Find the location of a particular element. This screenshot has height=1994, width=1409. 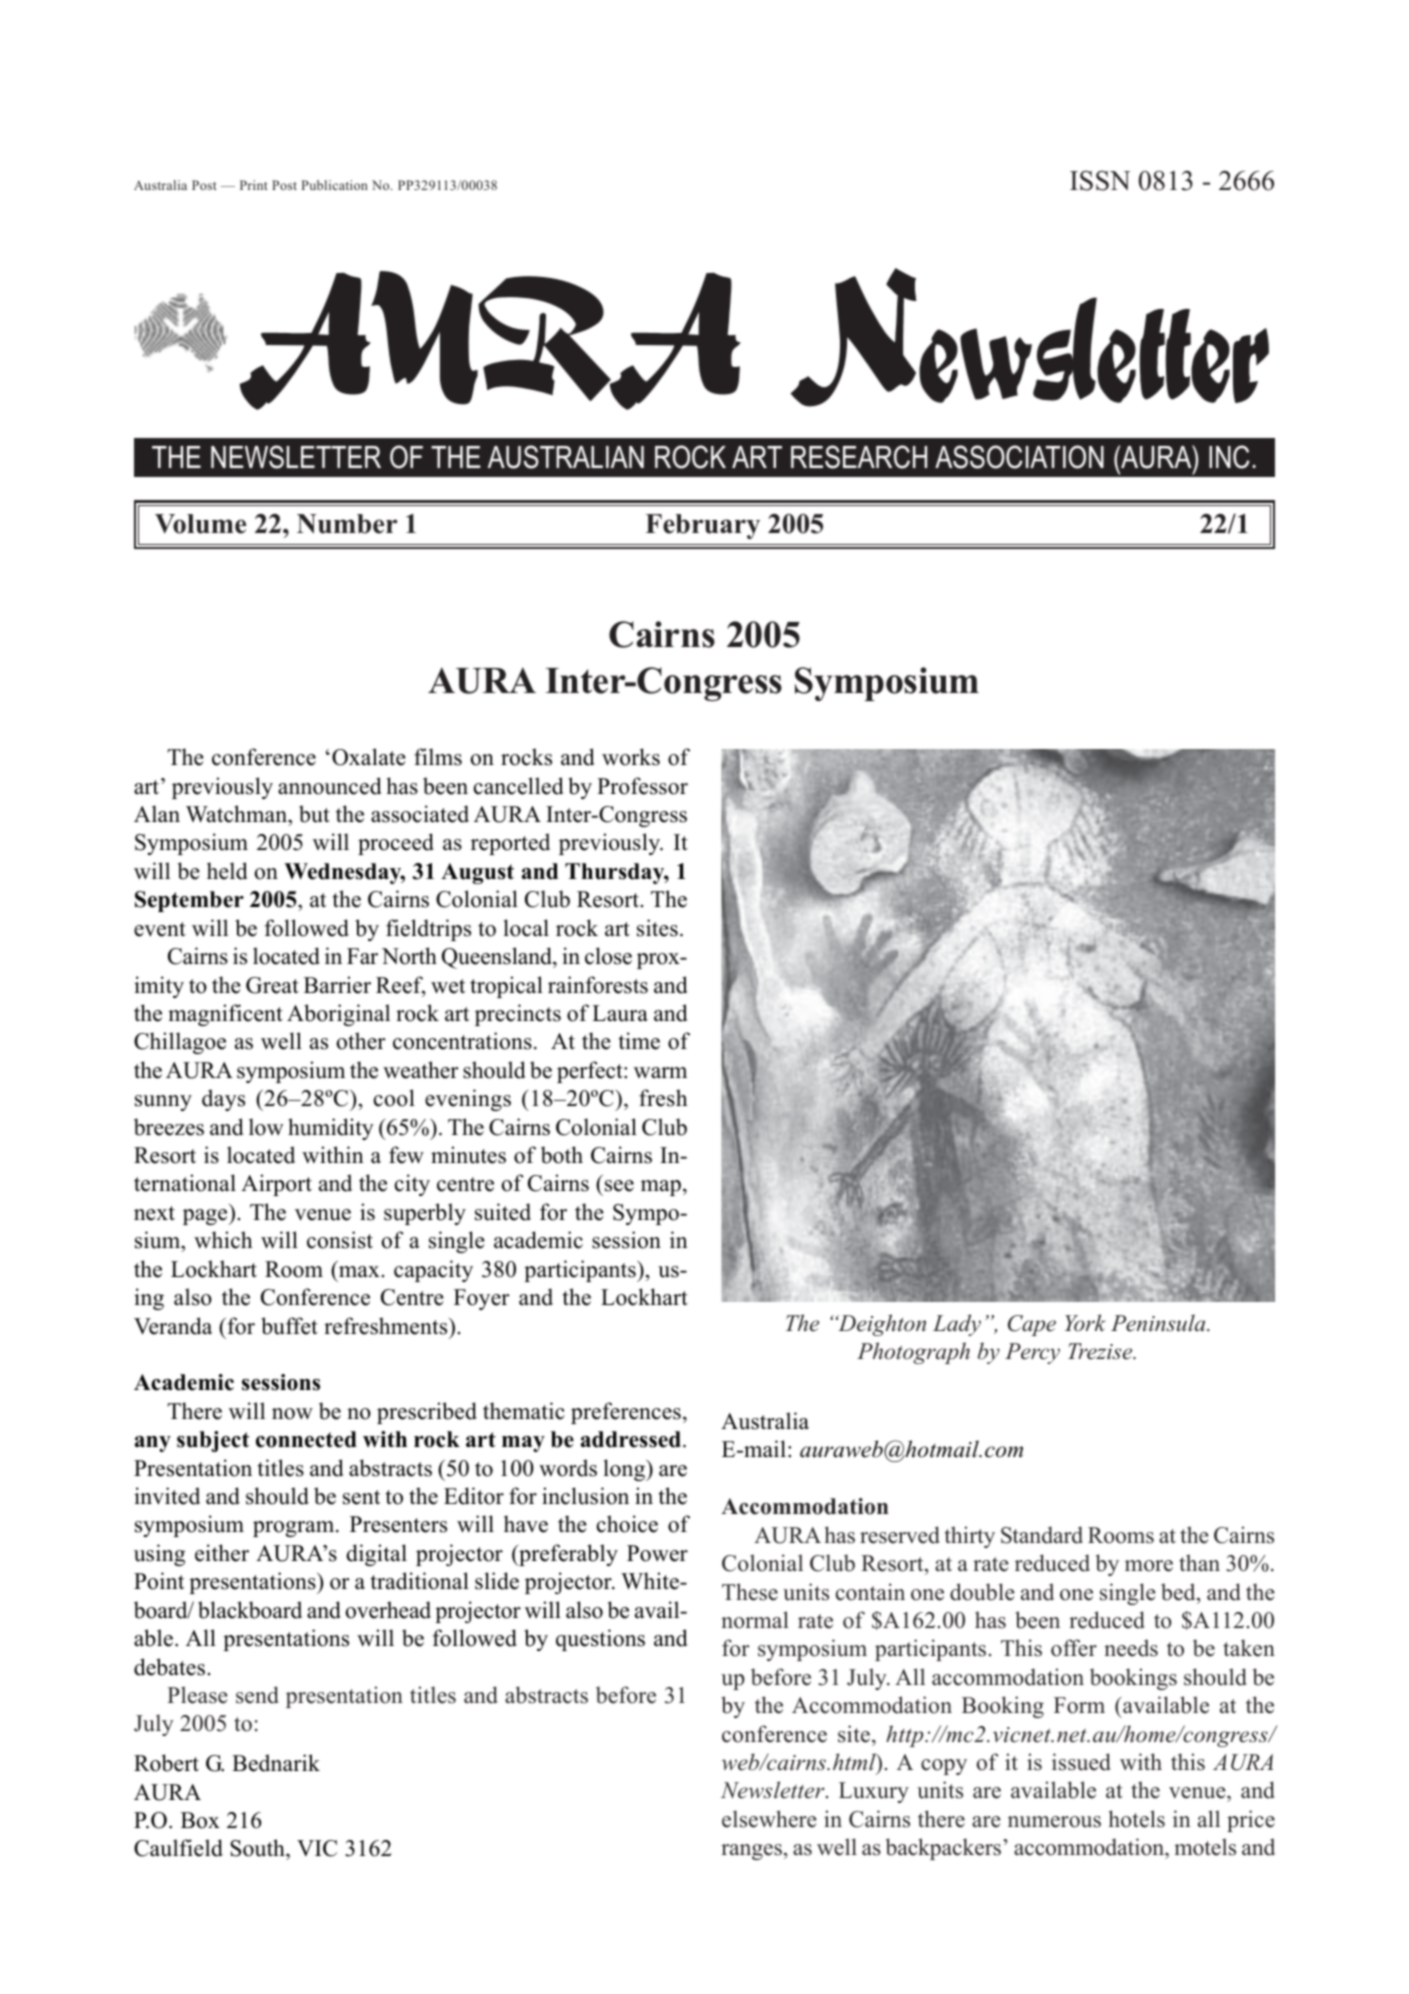

York is located at coordinates (1085, 1323).
